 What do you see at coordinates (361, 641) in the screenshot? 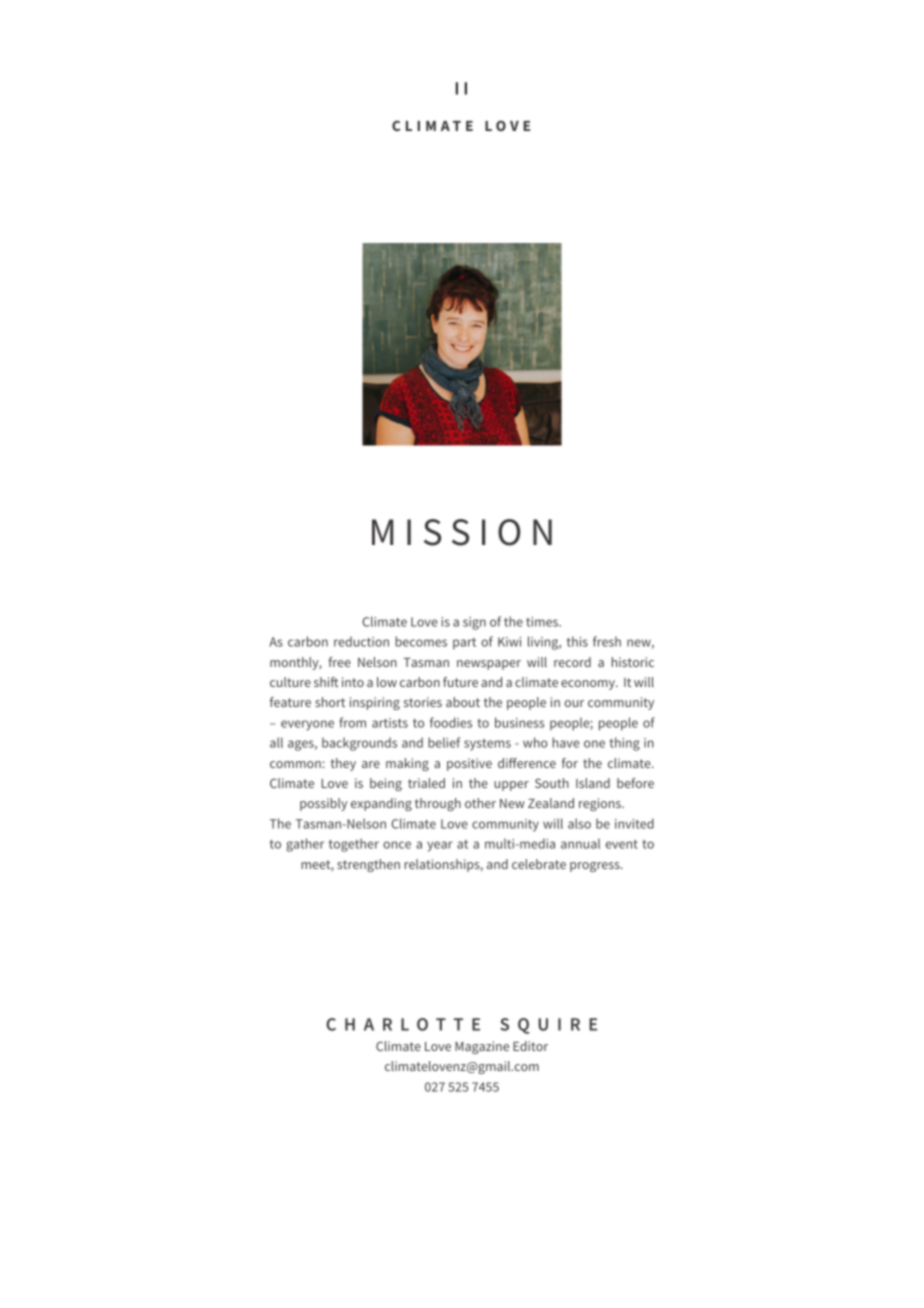
I see `reduction` at bounding box center [361, 641].
